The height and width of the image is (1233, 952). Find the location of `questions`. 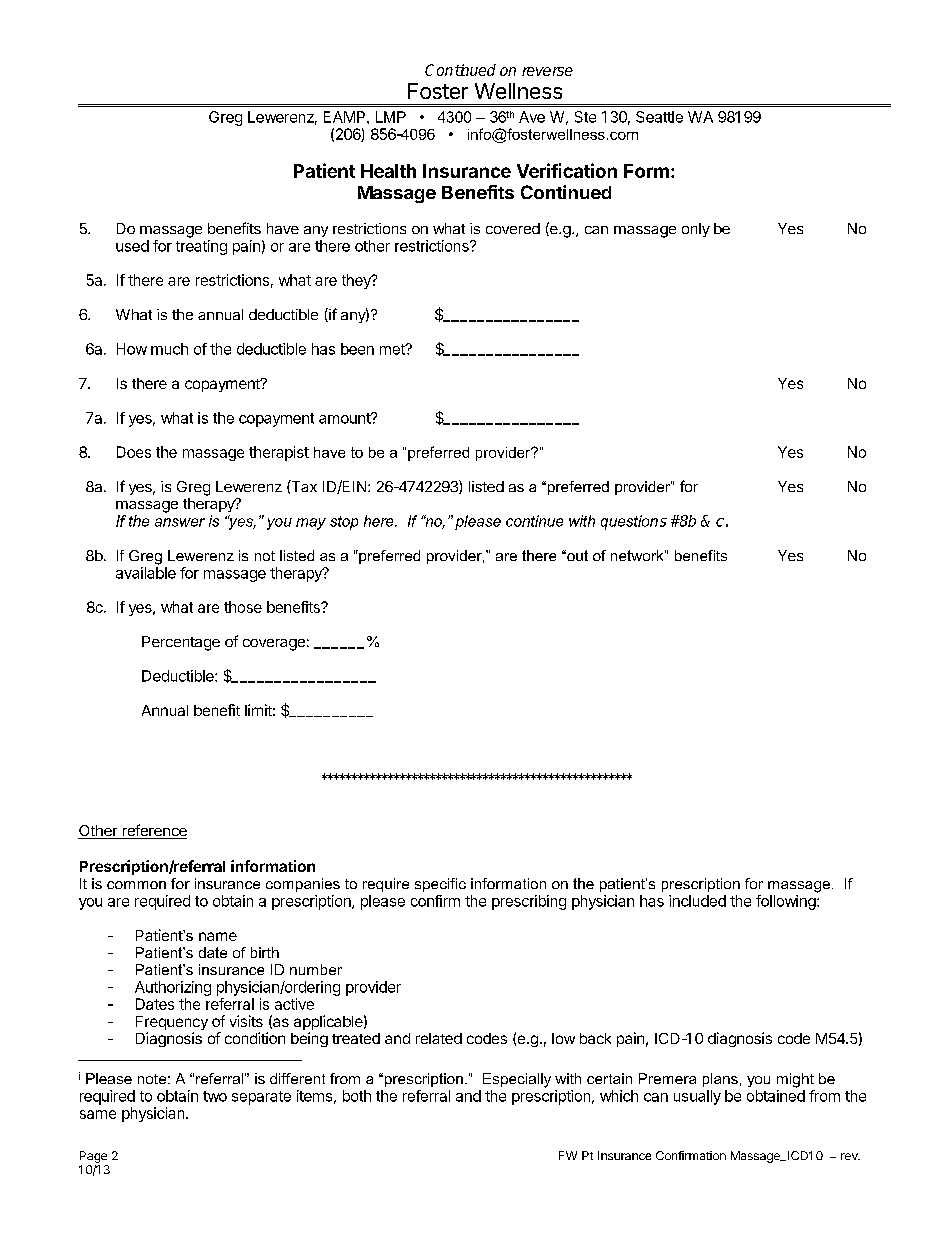

questions is located at coordinates (634, 522).
